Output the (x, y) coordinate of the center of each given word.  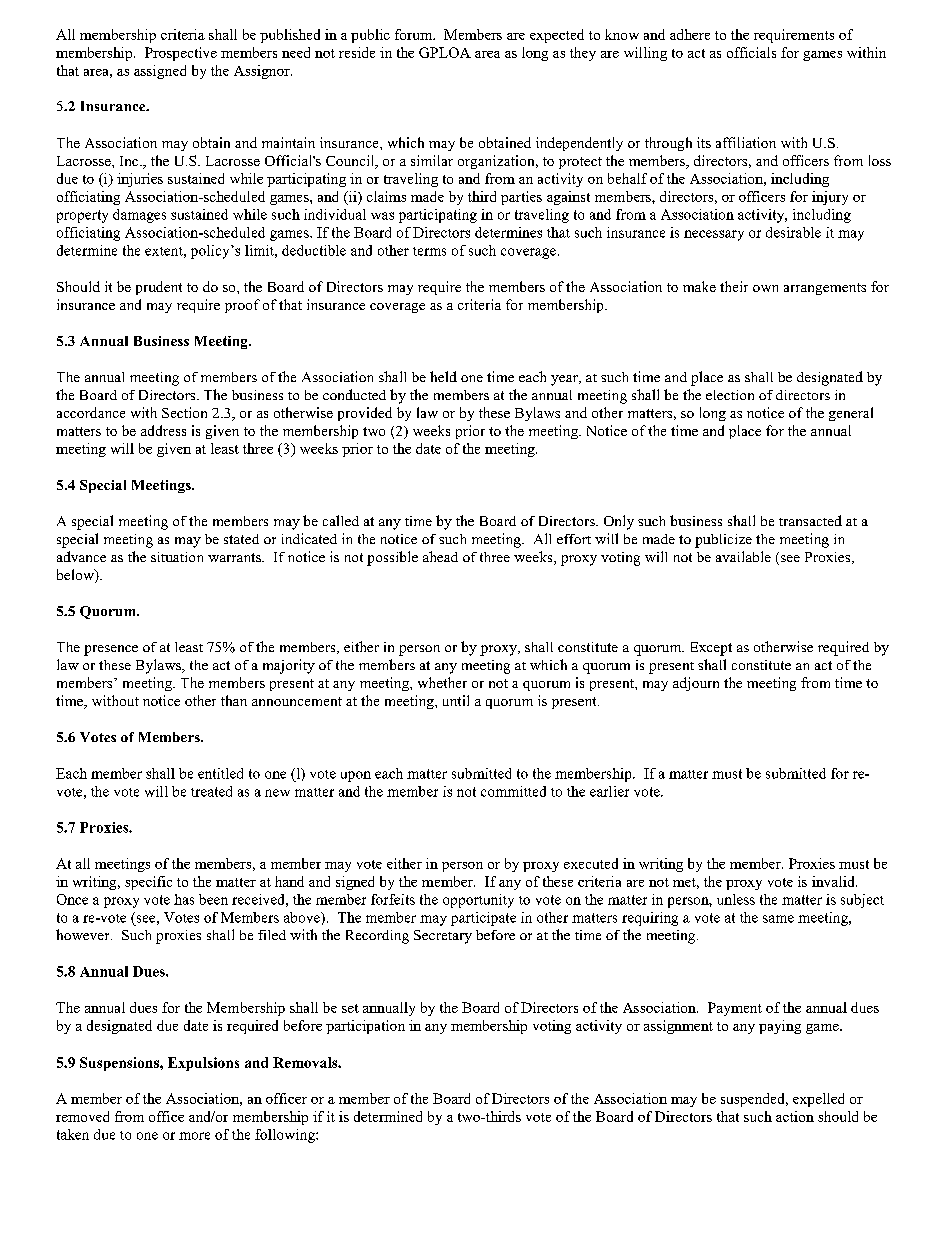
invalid (834, 881)
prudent (159, 288)
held (443, 376)
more (194, 1136)
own (765, 288)
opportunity (478, 901)
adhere (690, 34)
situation (177, 557)
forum (415, 34)
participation (365, 1027)
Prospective (181, 54)
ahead (440, 556)
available (743, 556)
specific (148, 883)
